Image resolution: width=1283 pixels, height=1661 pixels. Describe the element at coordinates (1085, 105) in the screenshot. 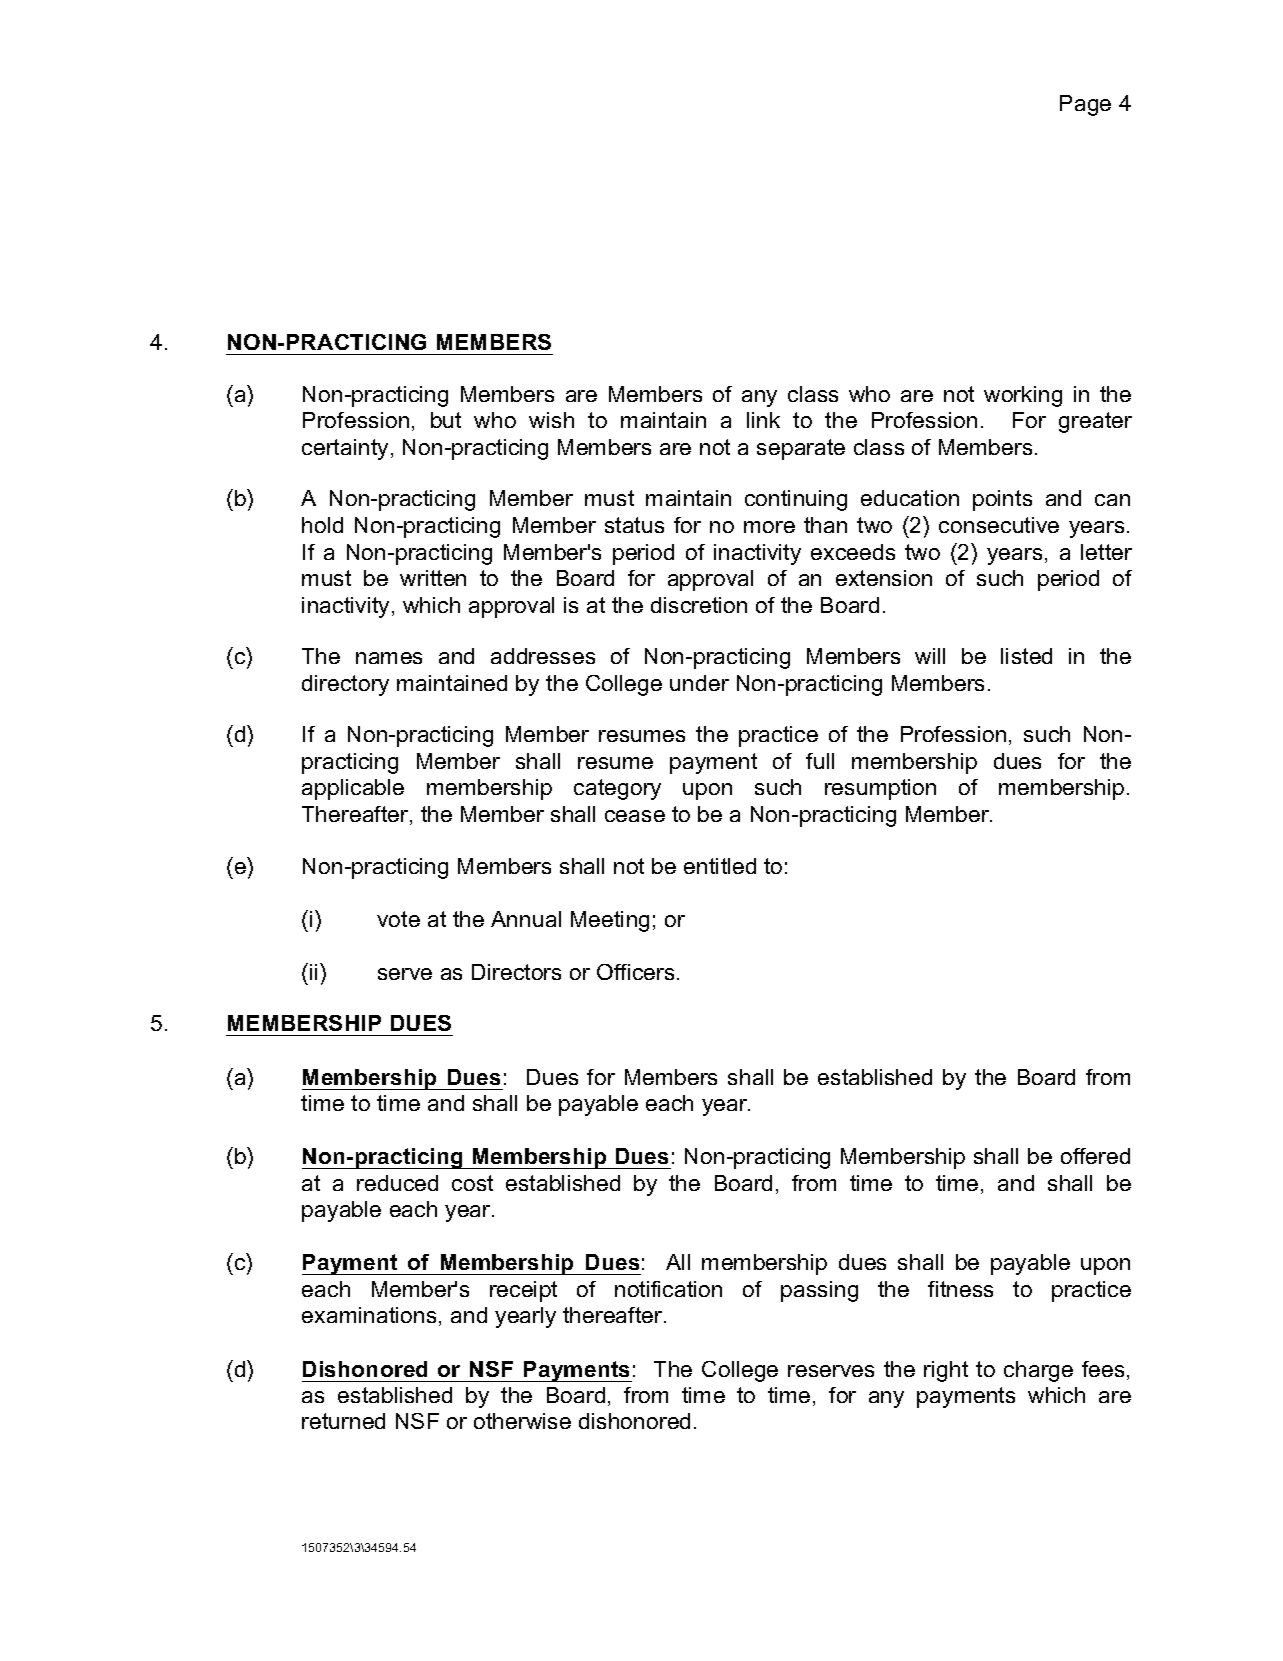

I see `Page` at that location.
